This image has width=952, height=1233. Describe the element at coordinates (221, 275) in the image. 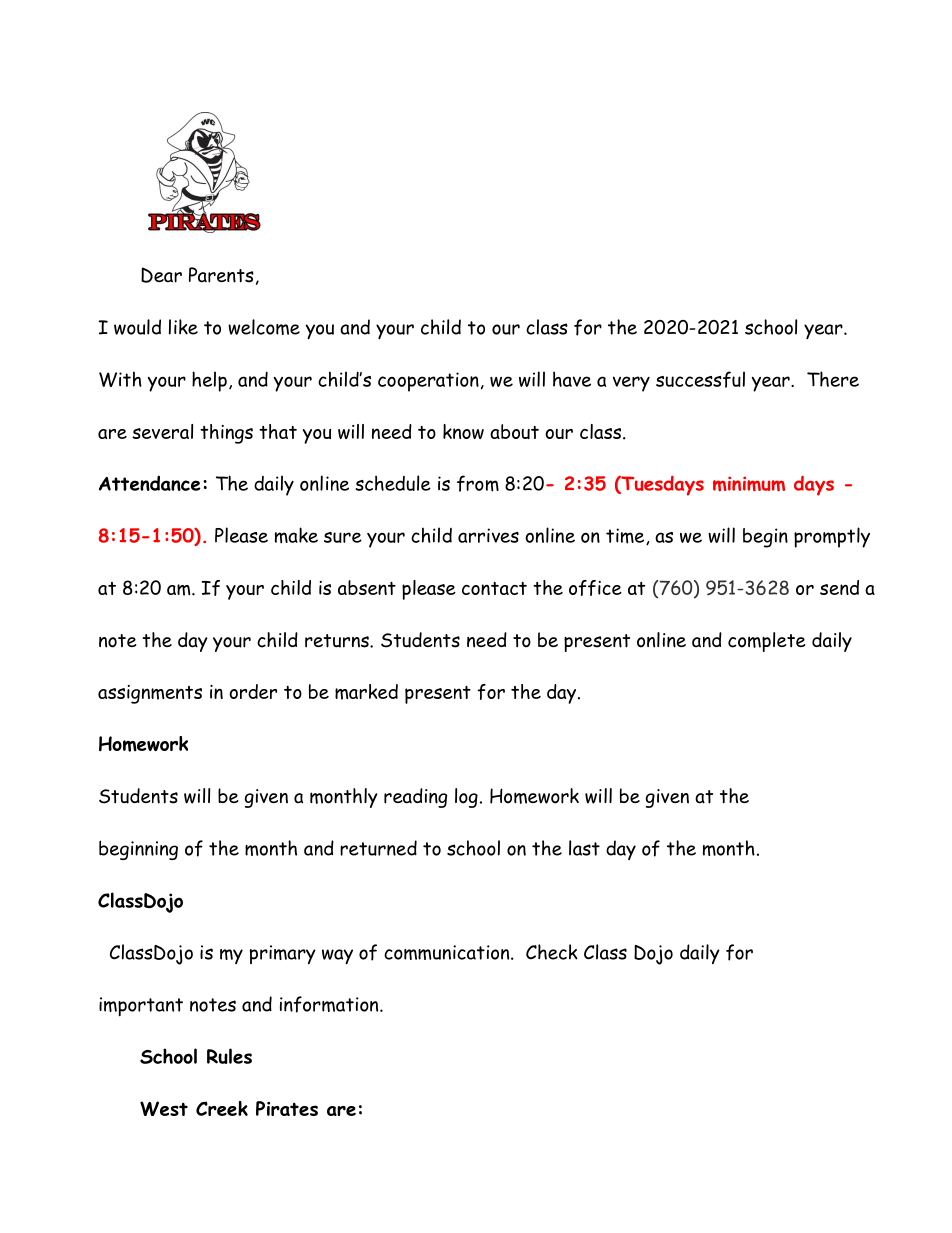

I see `Parents` at that location.
